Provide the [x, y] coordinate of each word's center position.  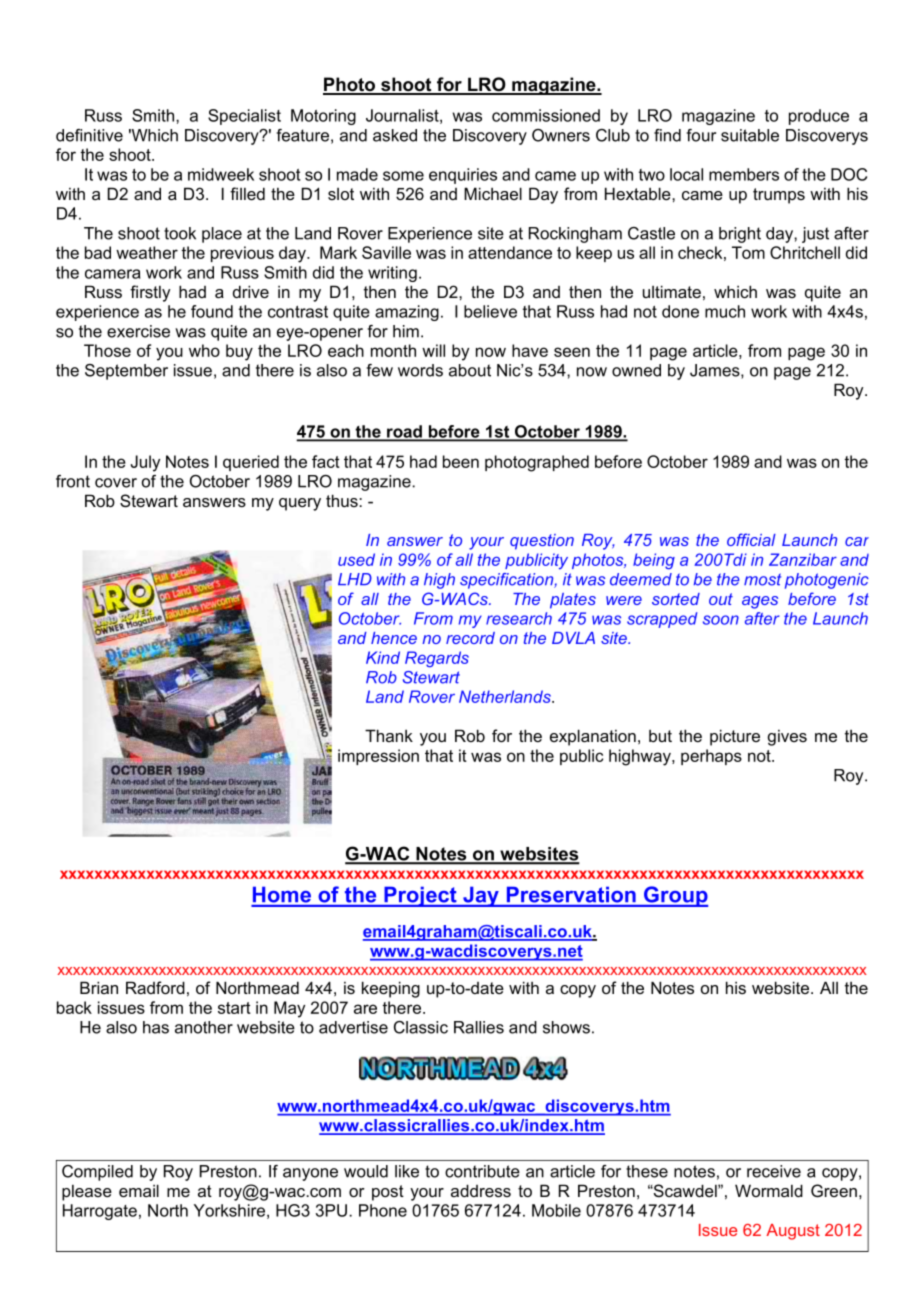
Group [675, 896]
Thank [389, 735]
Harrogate [100, 1212]
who [204, 350]
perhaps [711, 757]
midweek [221, 174]
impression [378, 757]
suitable [750, 135]
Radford [155, 987]
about [470, 370]
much [725, 311]
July [145, 463]
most [762, 579]
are [365, 1009]
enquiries [463, 176]
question [542, 542]
